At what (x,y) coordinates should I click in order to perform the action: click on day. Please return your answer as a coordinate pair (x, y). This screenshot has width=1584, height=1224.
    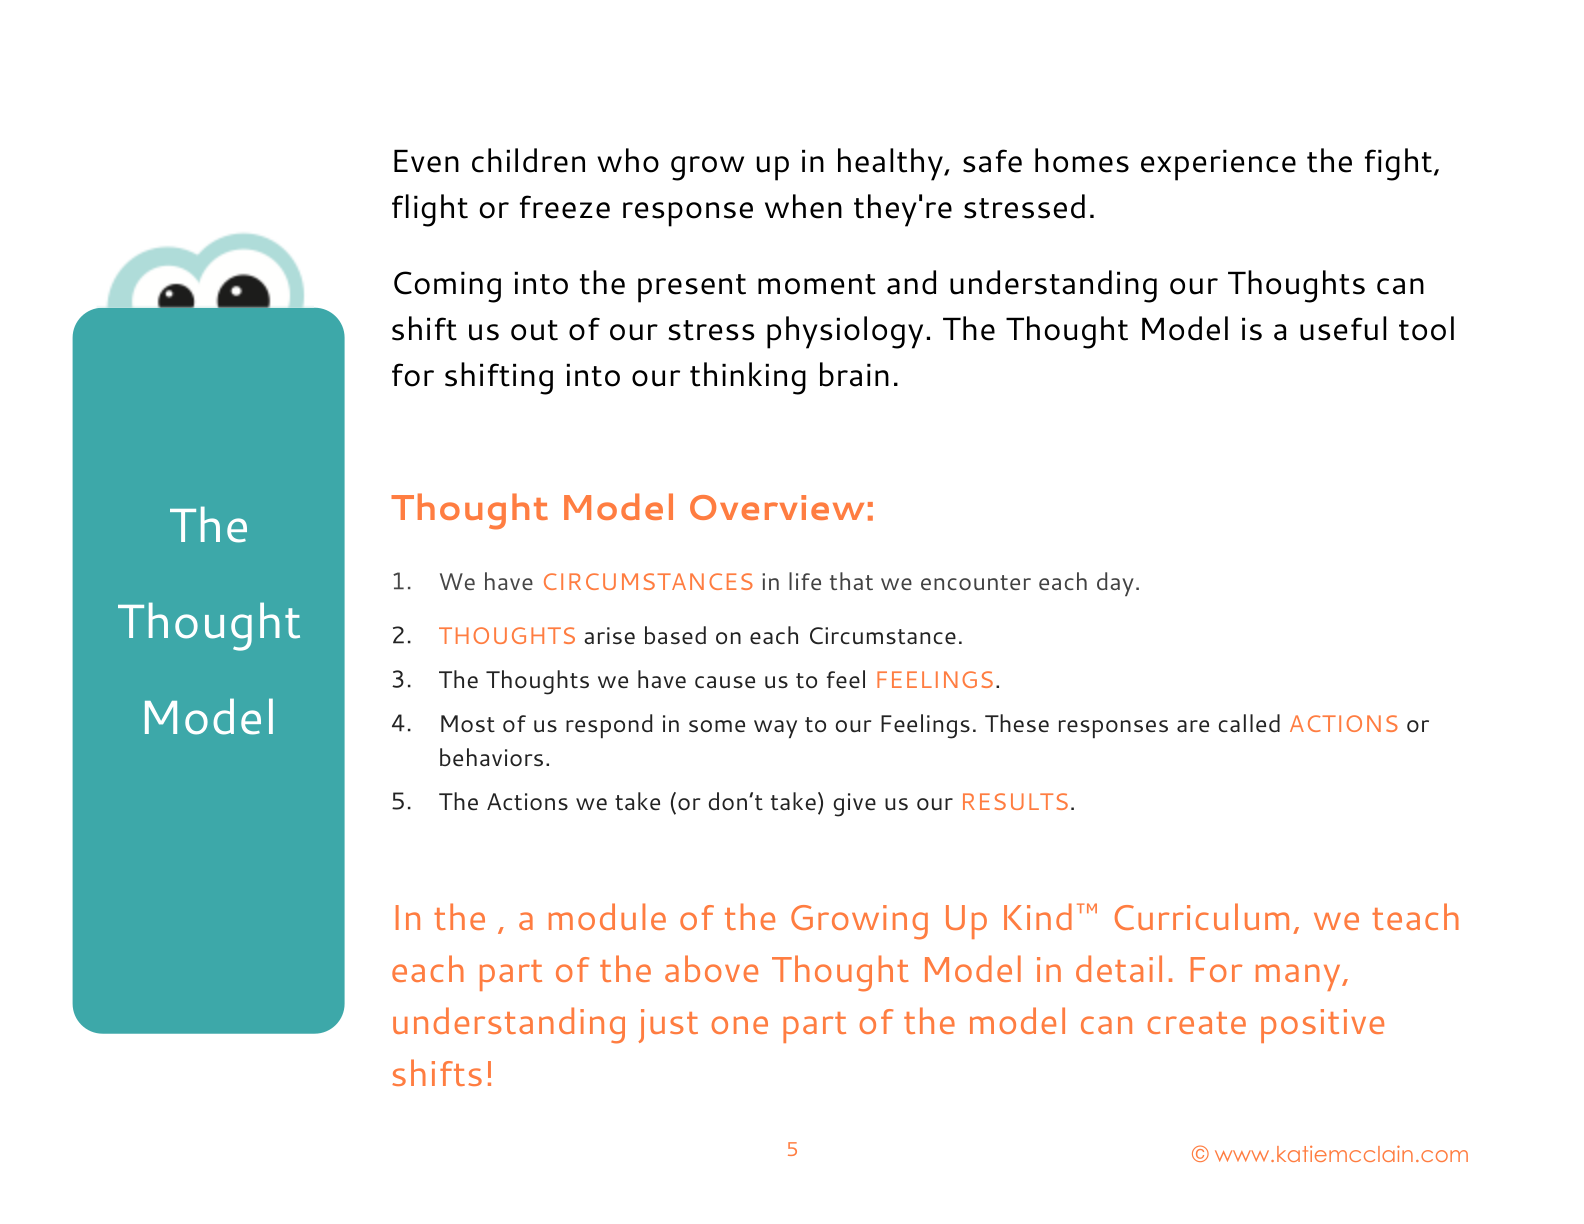
    Looking at the image, I should click on (1115, 584).
